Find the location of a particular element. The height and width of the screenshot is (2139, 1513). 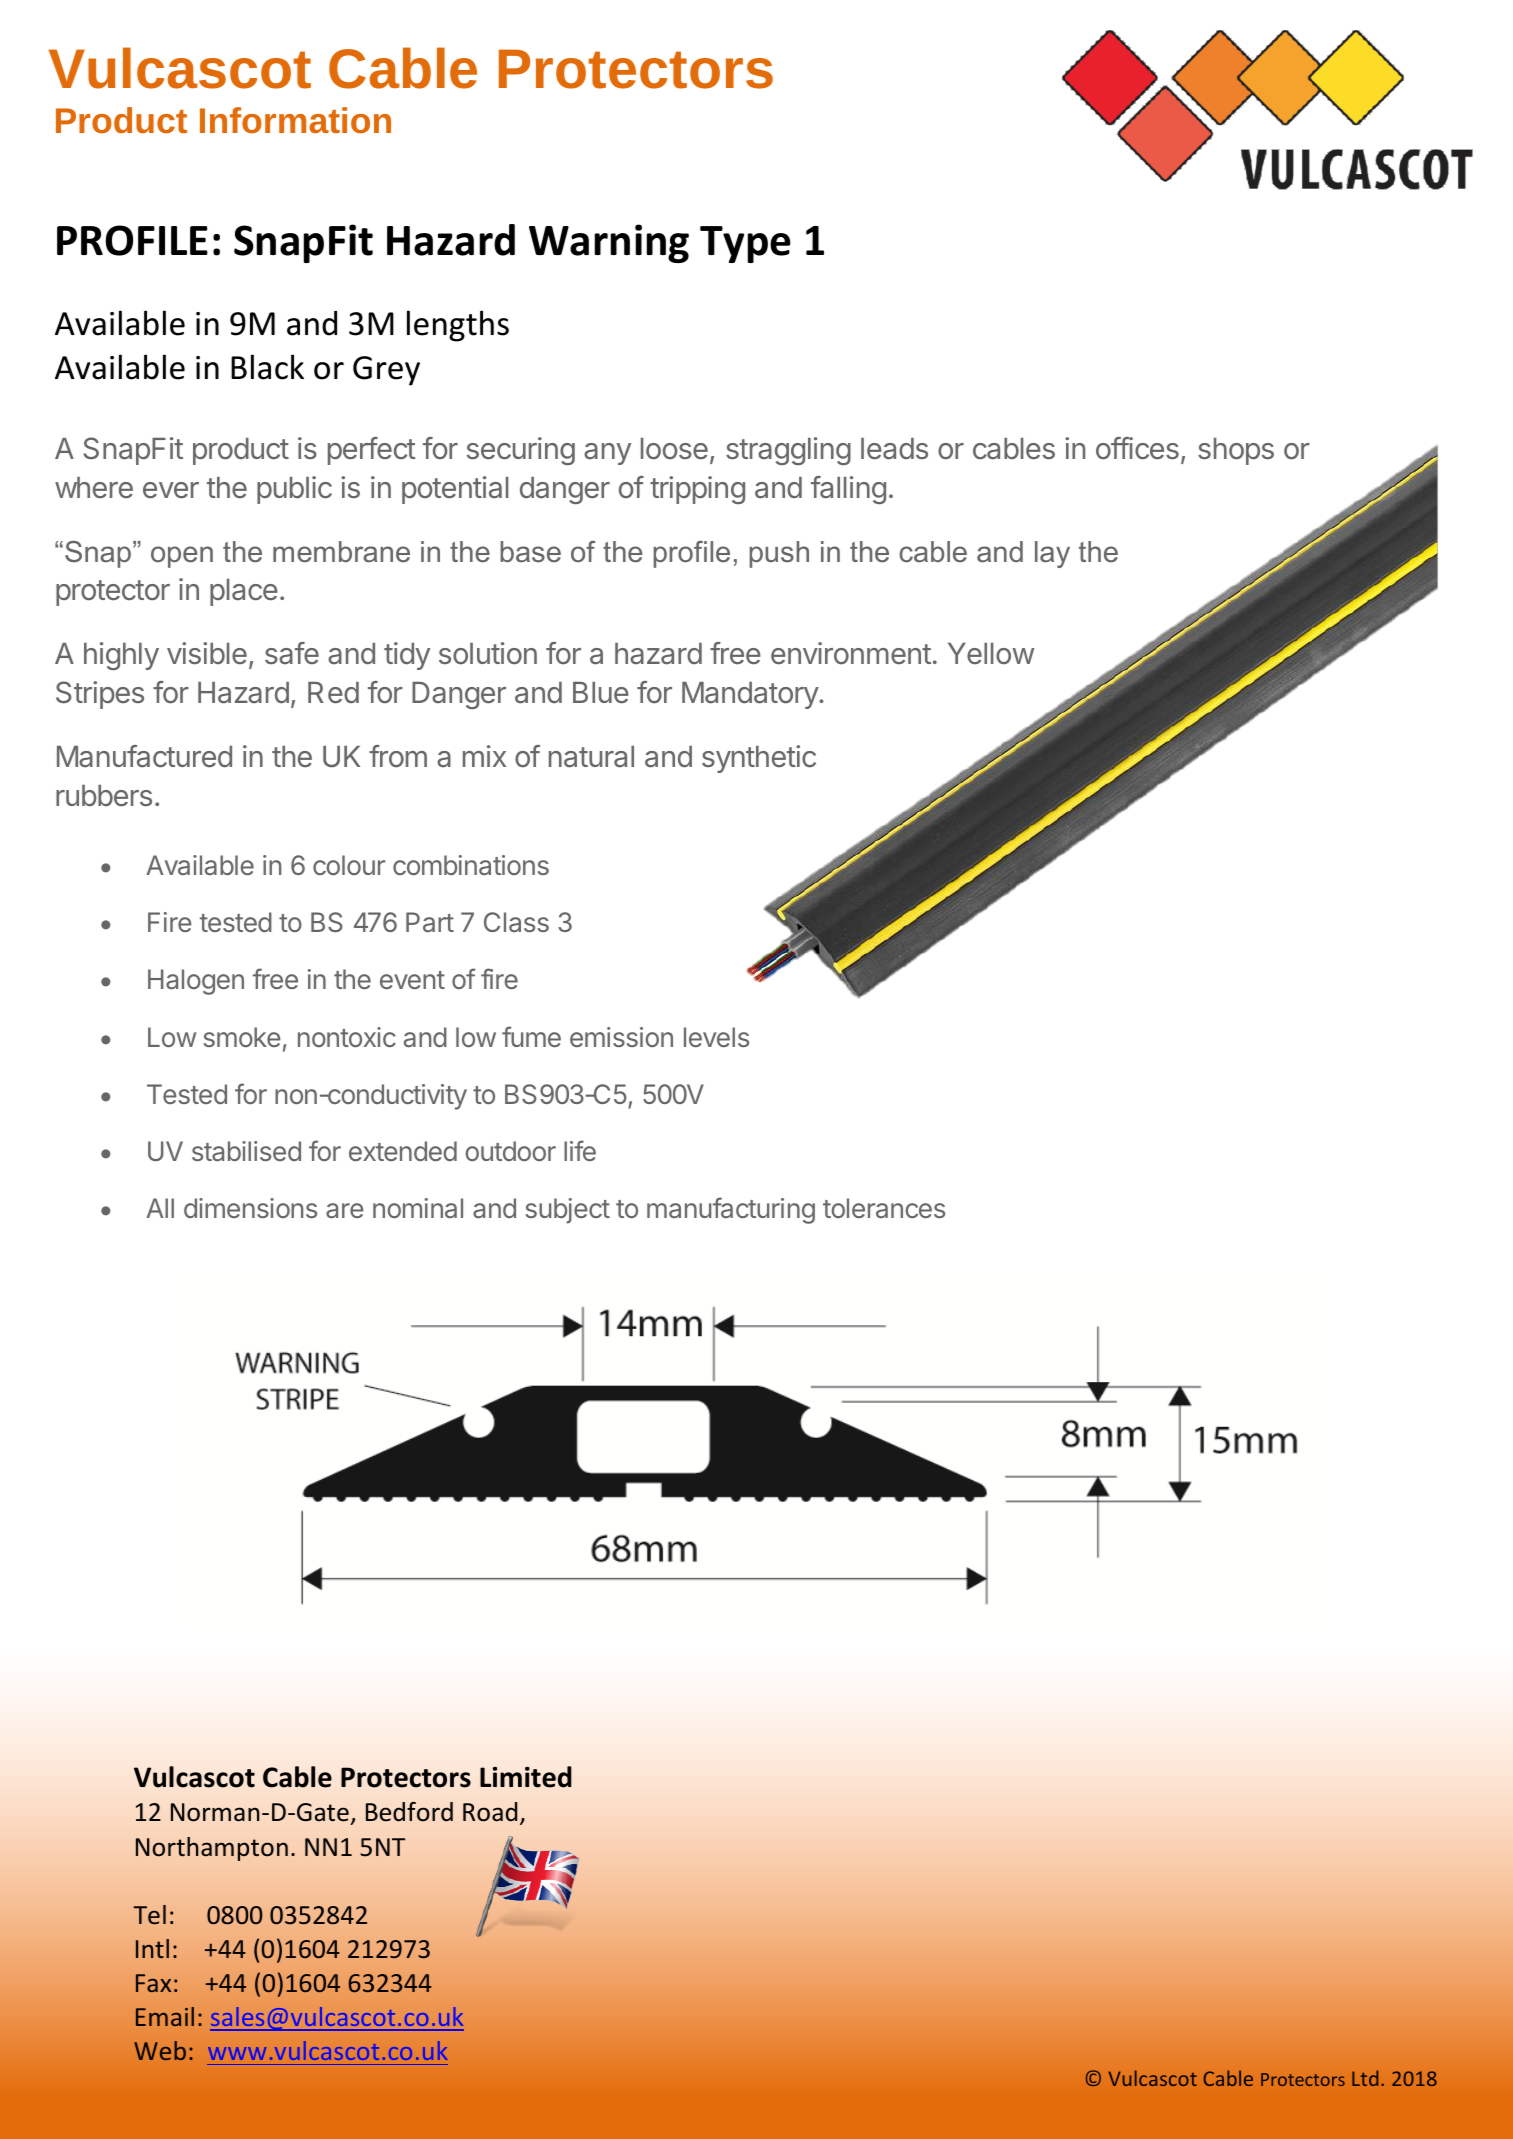

shops is located at coordinates (1236, 451).
